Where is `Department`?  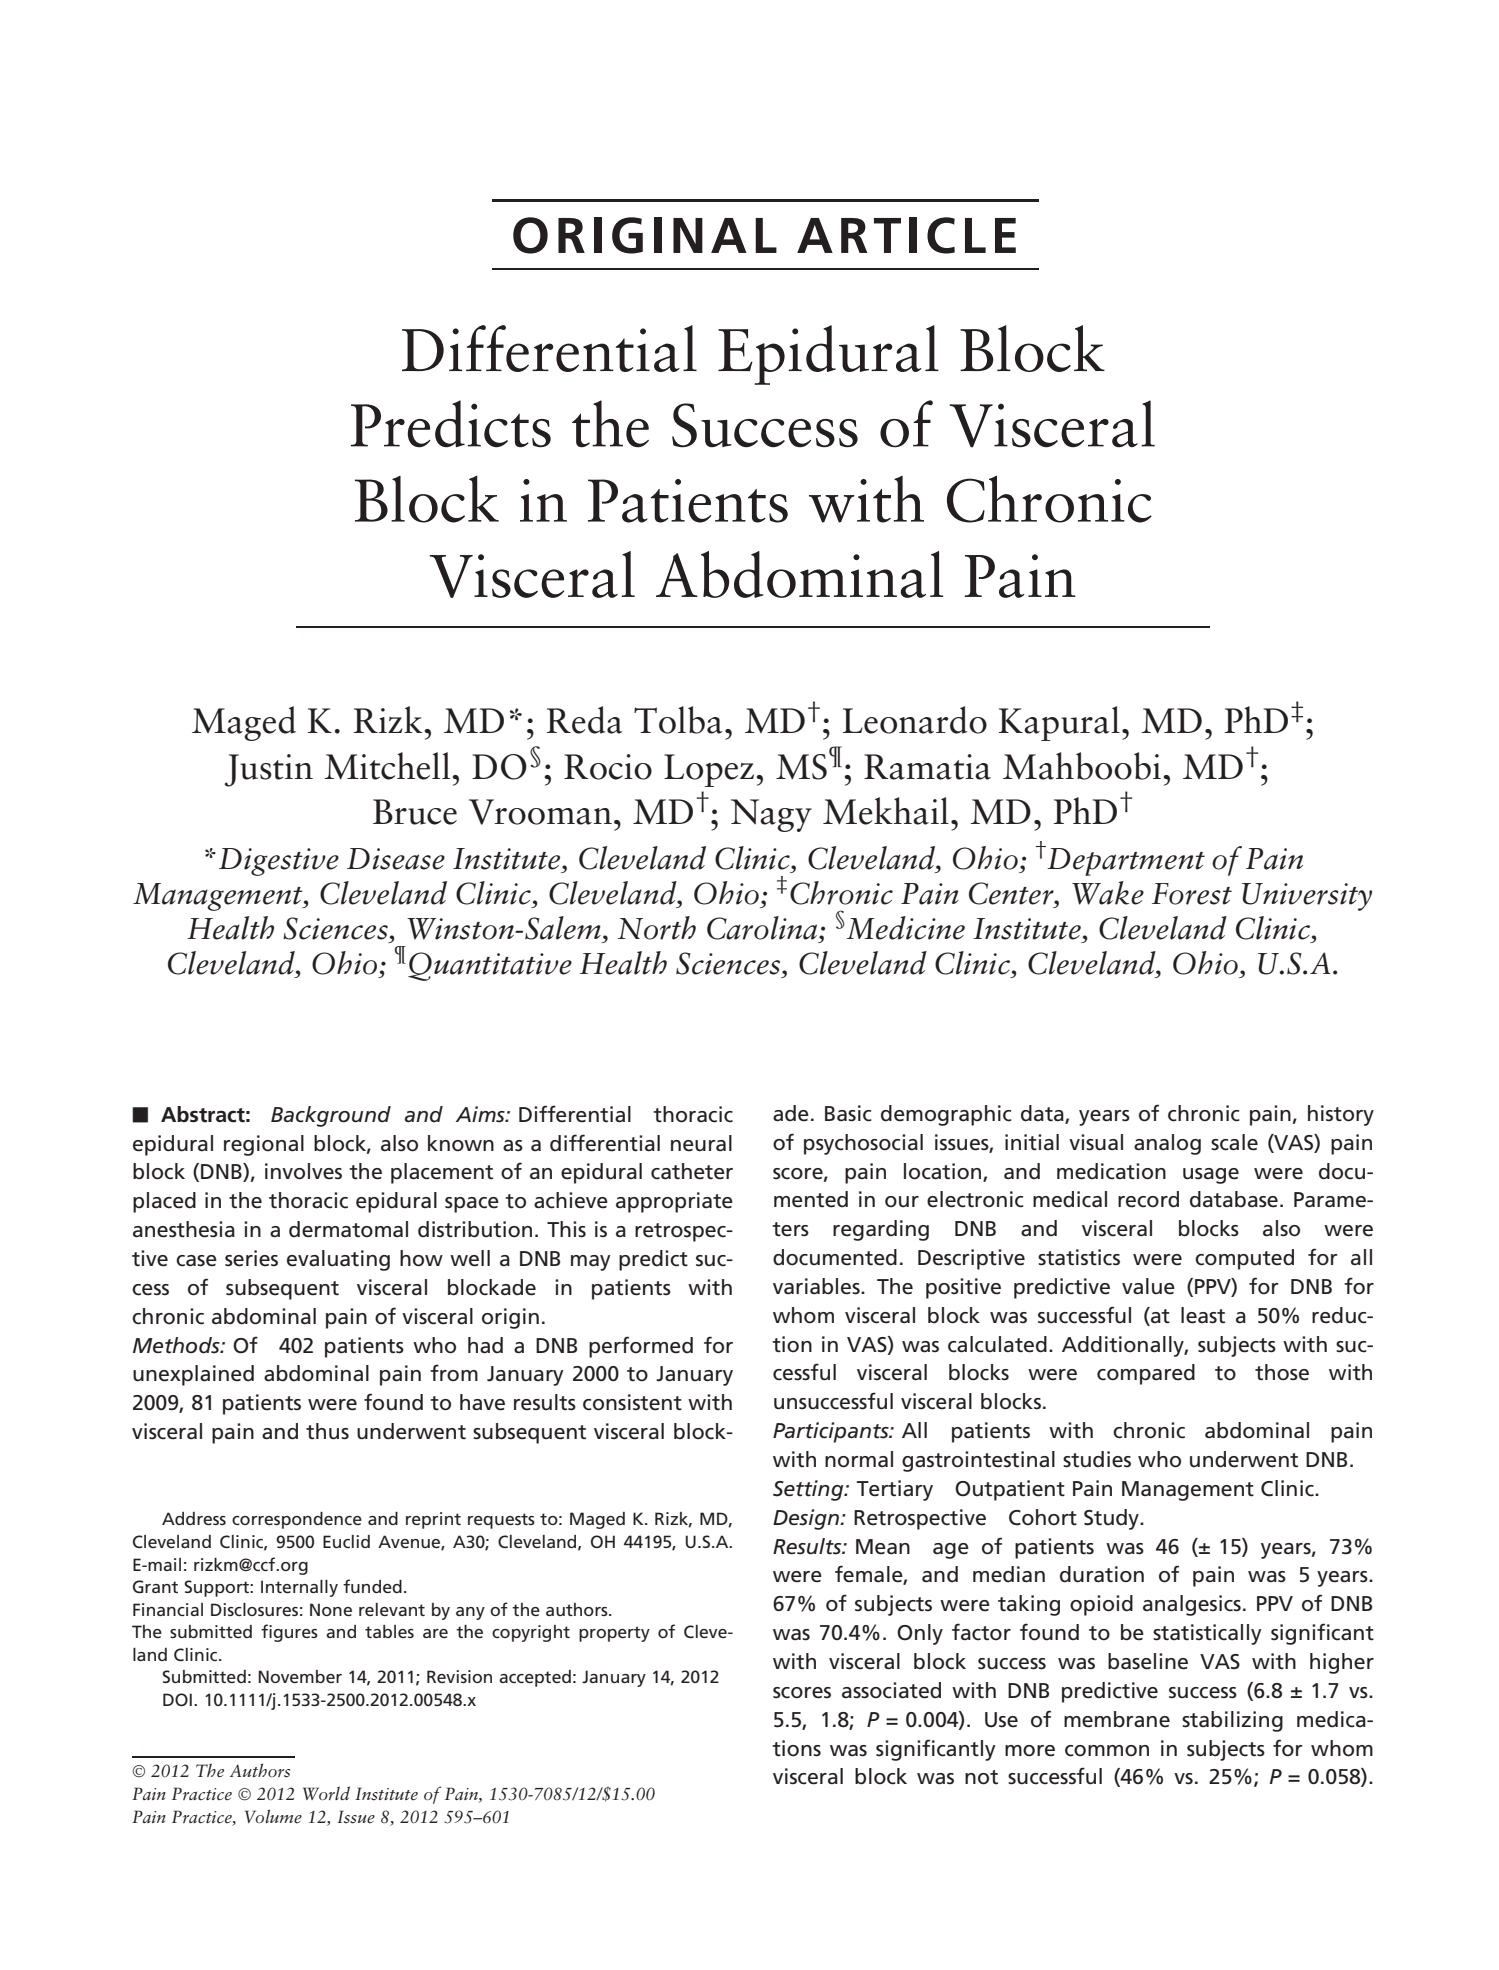 Department is located at coordinates (1125, 861).
